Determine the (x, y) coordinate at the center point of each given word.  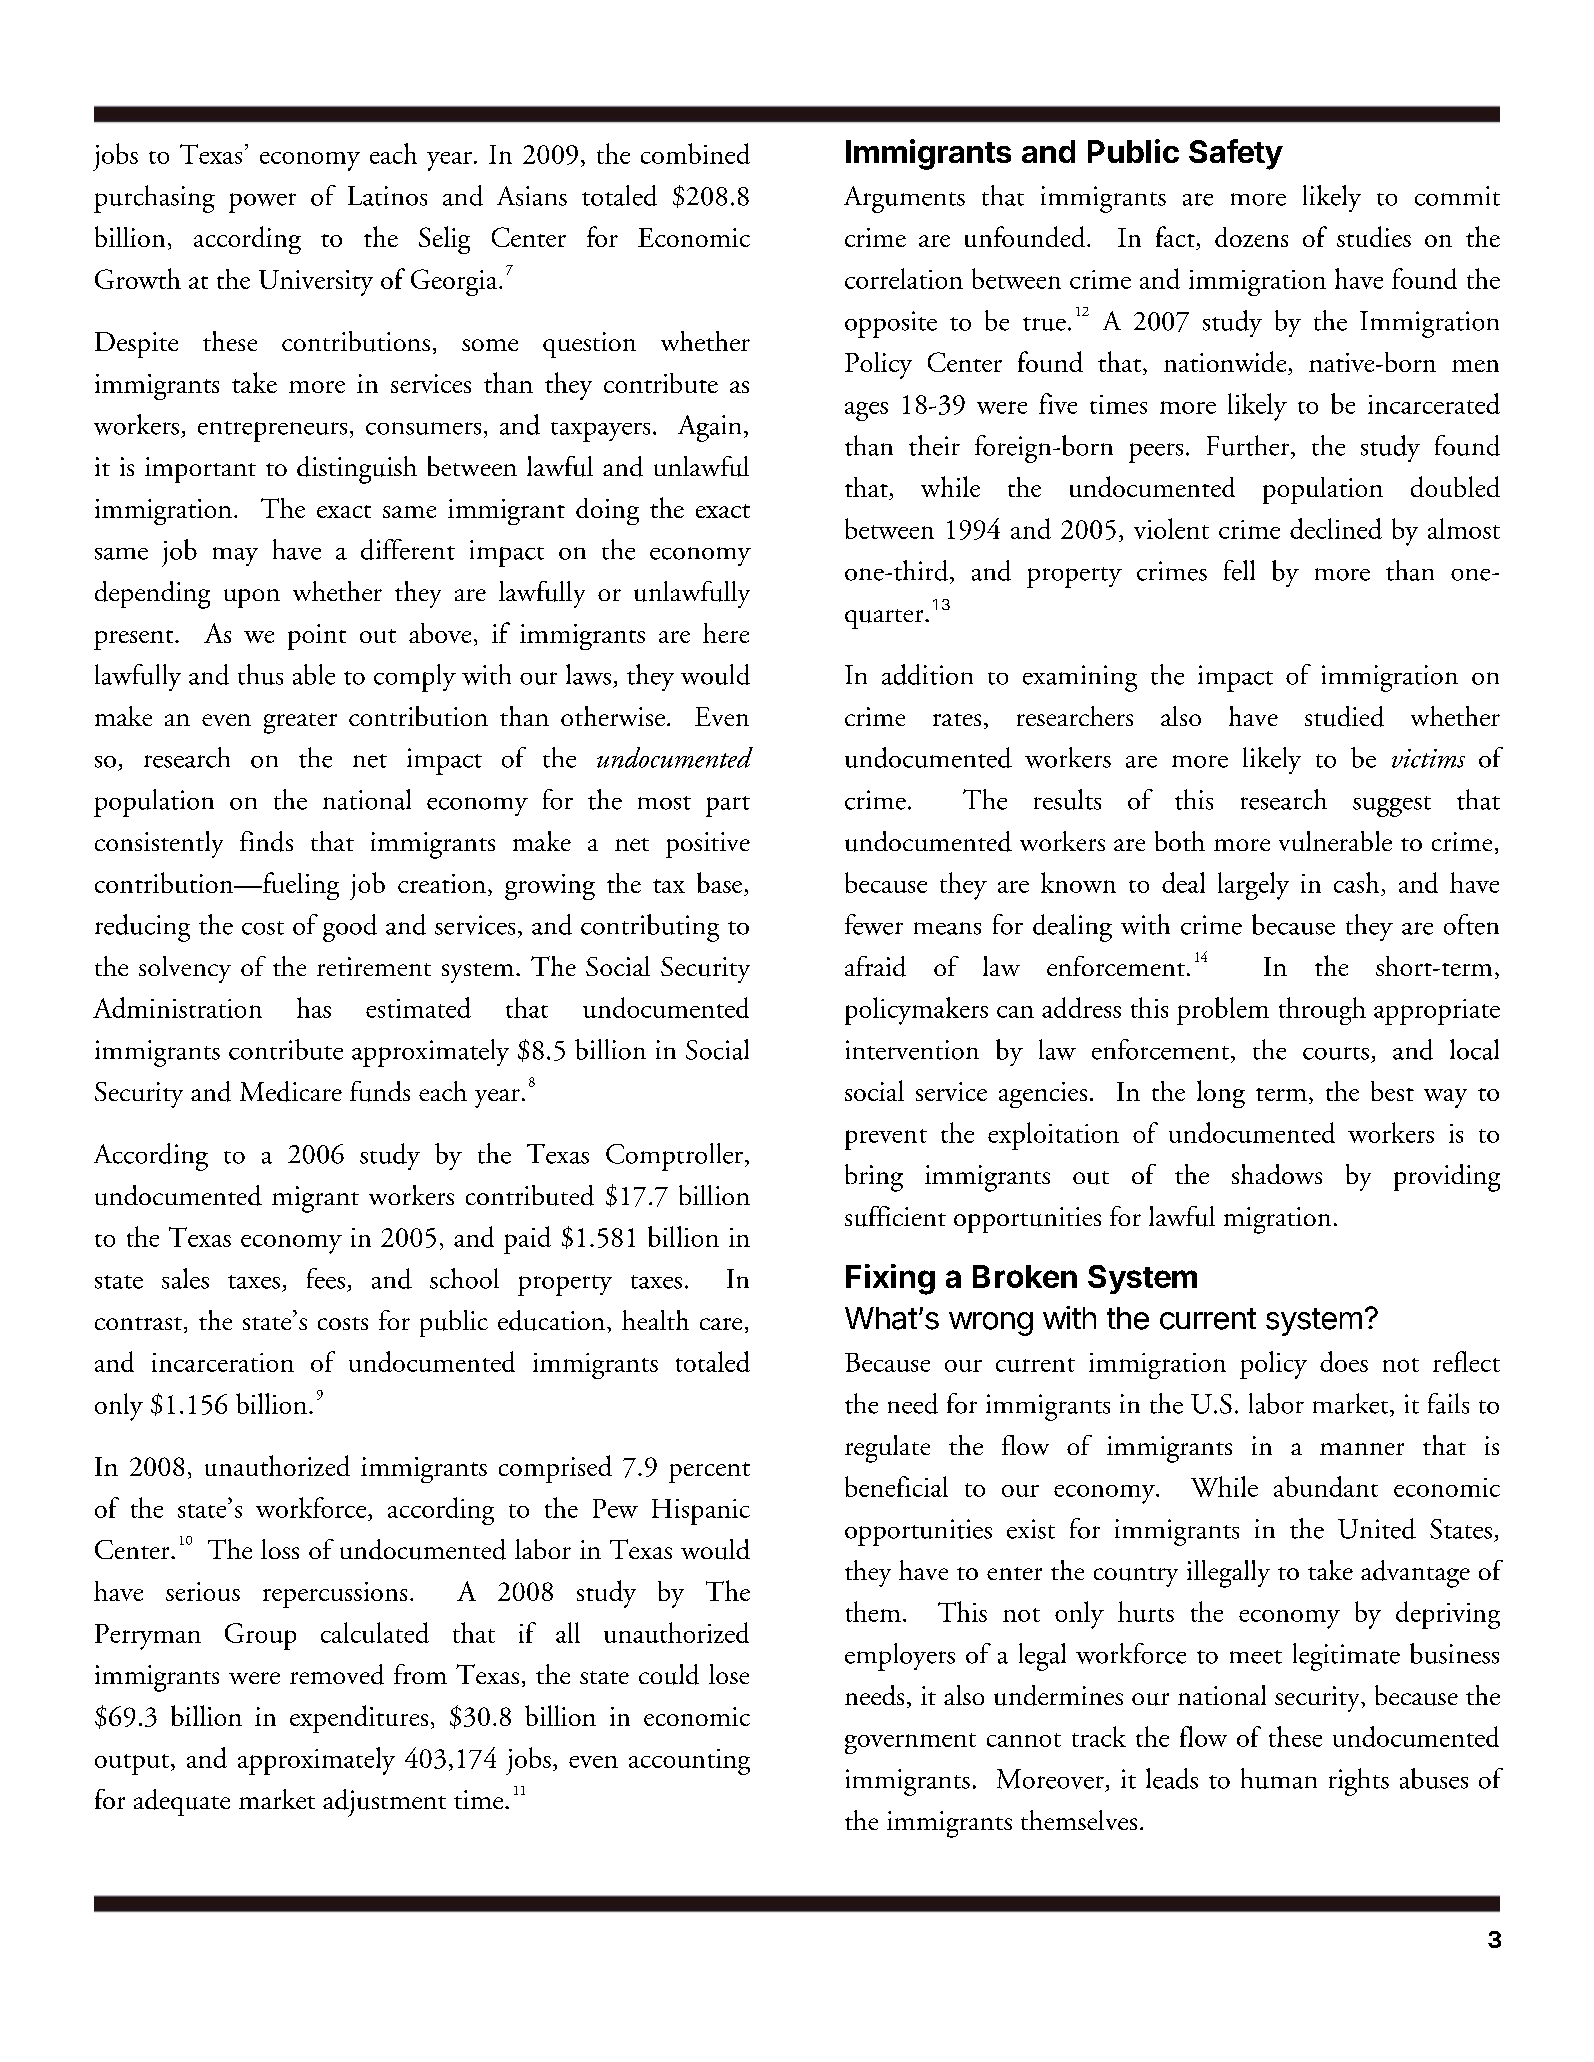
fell (1239, 570)
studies (1374, 236)
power (262, 203)
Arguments (904, 199)
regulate (887, 1449)
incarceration (223, 1362)
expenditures (359, 1719)
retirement (374, 966)
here (726, 633)
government (910, 1743)
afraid (875, 966)
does (1344, 1361)
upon (252, 598)
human (1279, 1778)
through (1322, 1011)
